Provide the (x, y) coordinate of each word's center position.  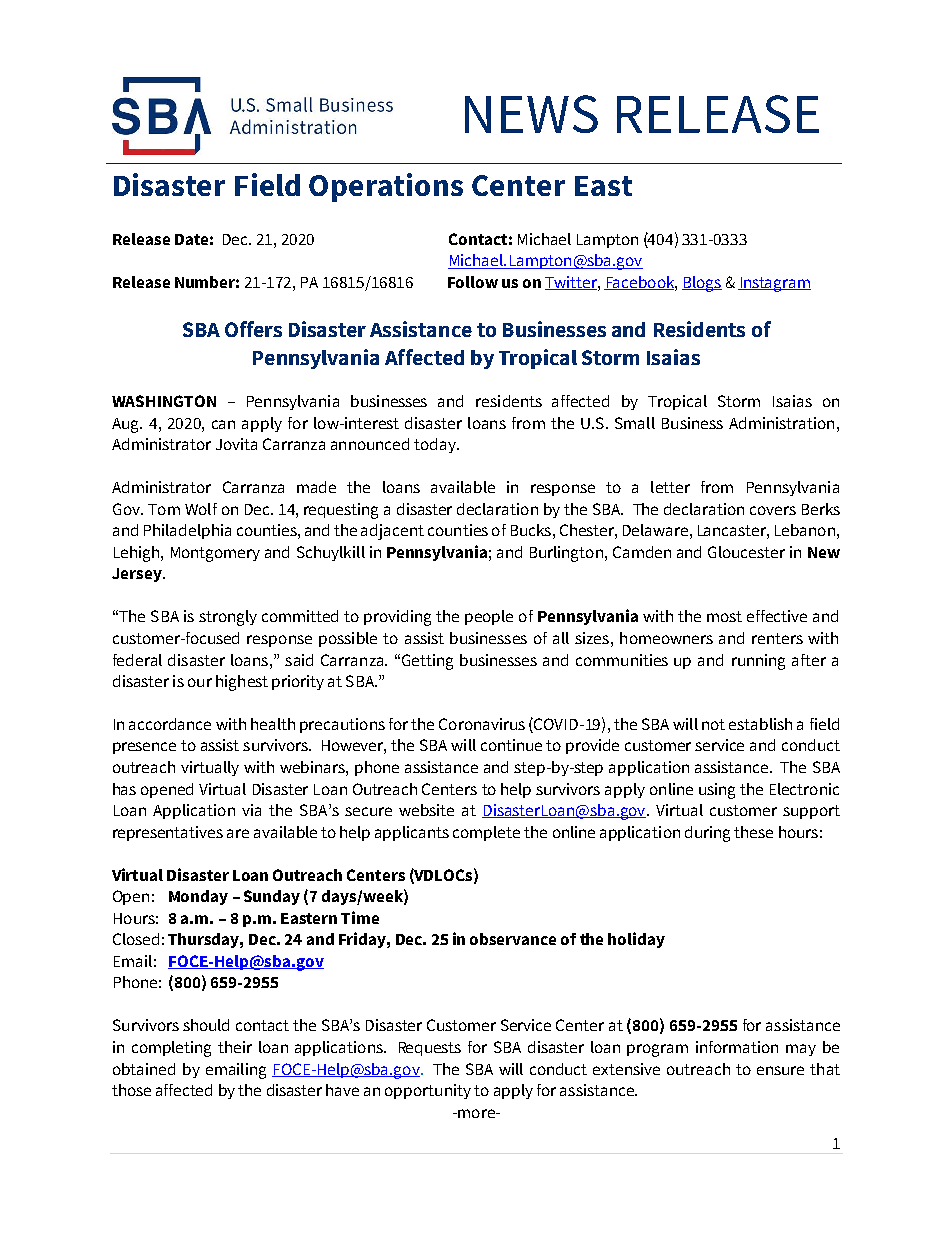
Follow (473, 282)
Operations (386, 187)
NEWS (531, 114)
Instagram (774, 284)
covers (773, 510)
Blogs (702, 284)
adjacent (392, 532)
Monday (198, 897)
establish (760, 724)
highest (242, 683)
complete (486, 833)
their (235, 1047)
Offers (253, 329)
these (753, 832)
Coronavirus (482, 724)
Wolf (201, 509)
